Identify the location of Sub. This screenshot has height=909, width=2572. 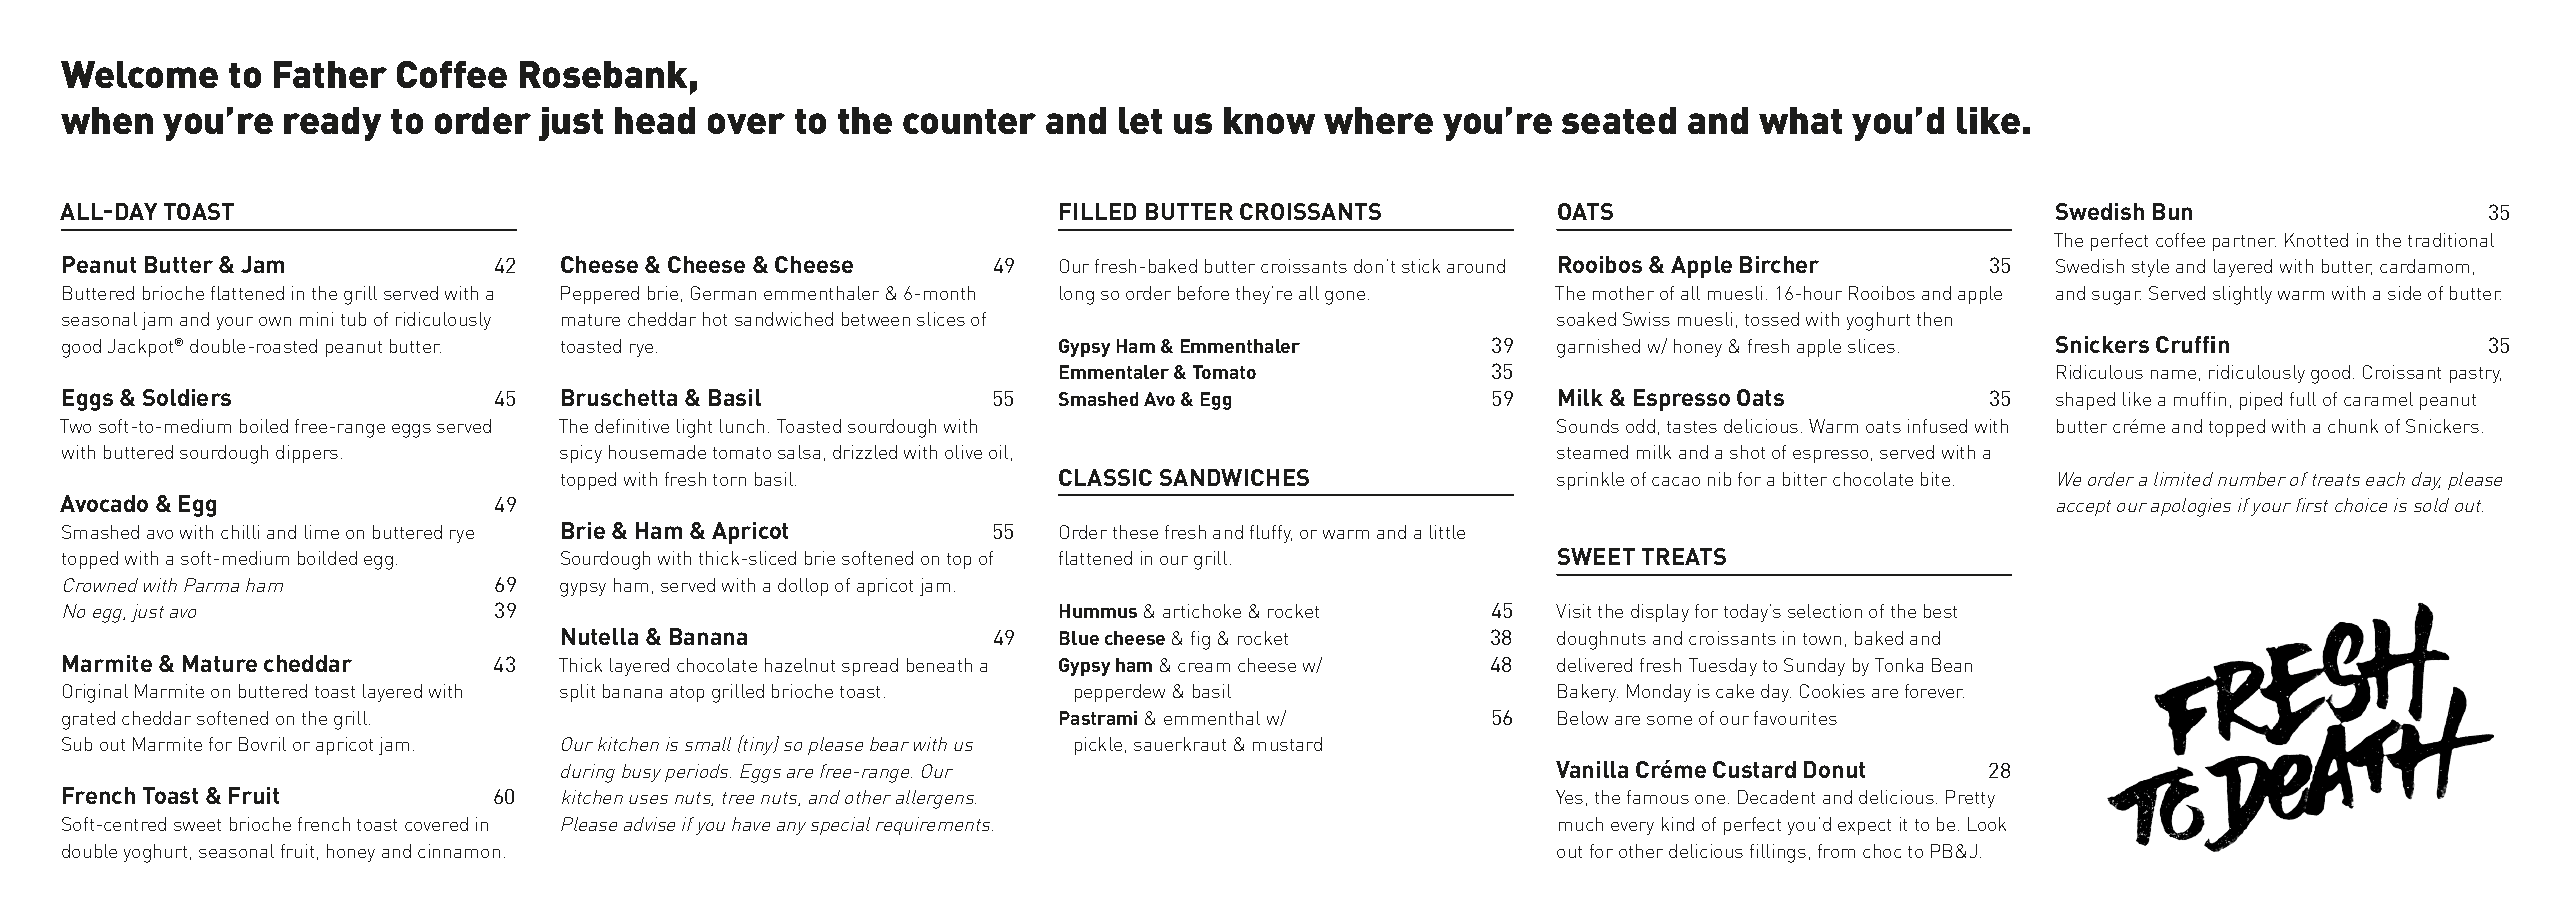
(77, 744).
